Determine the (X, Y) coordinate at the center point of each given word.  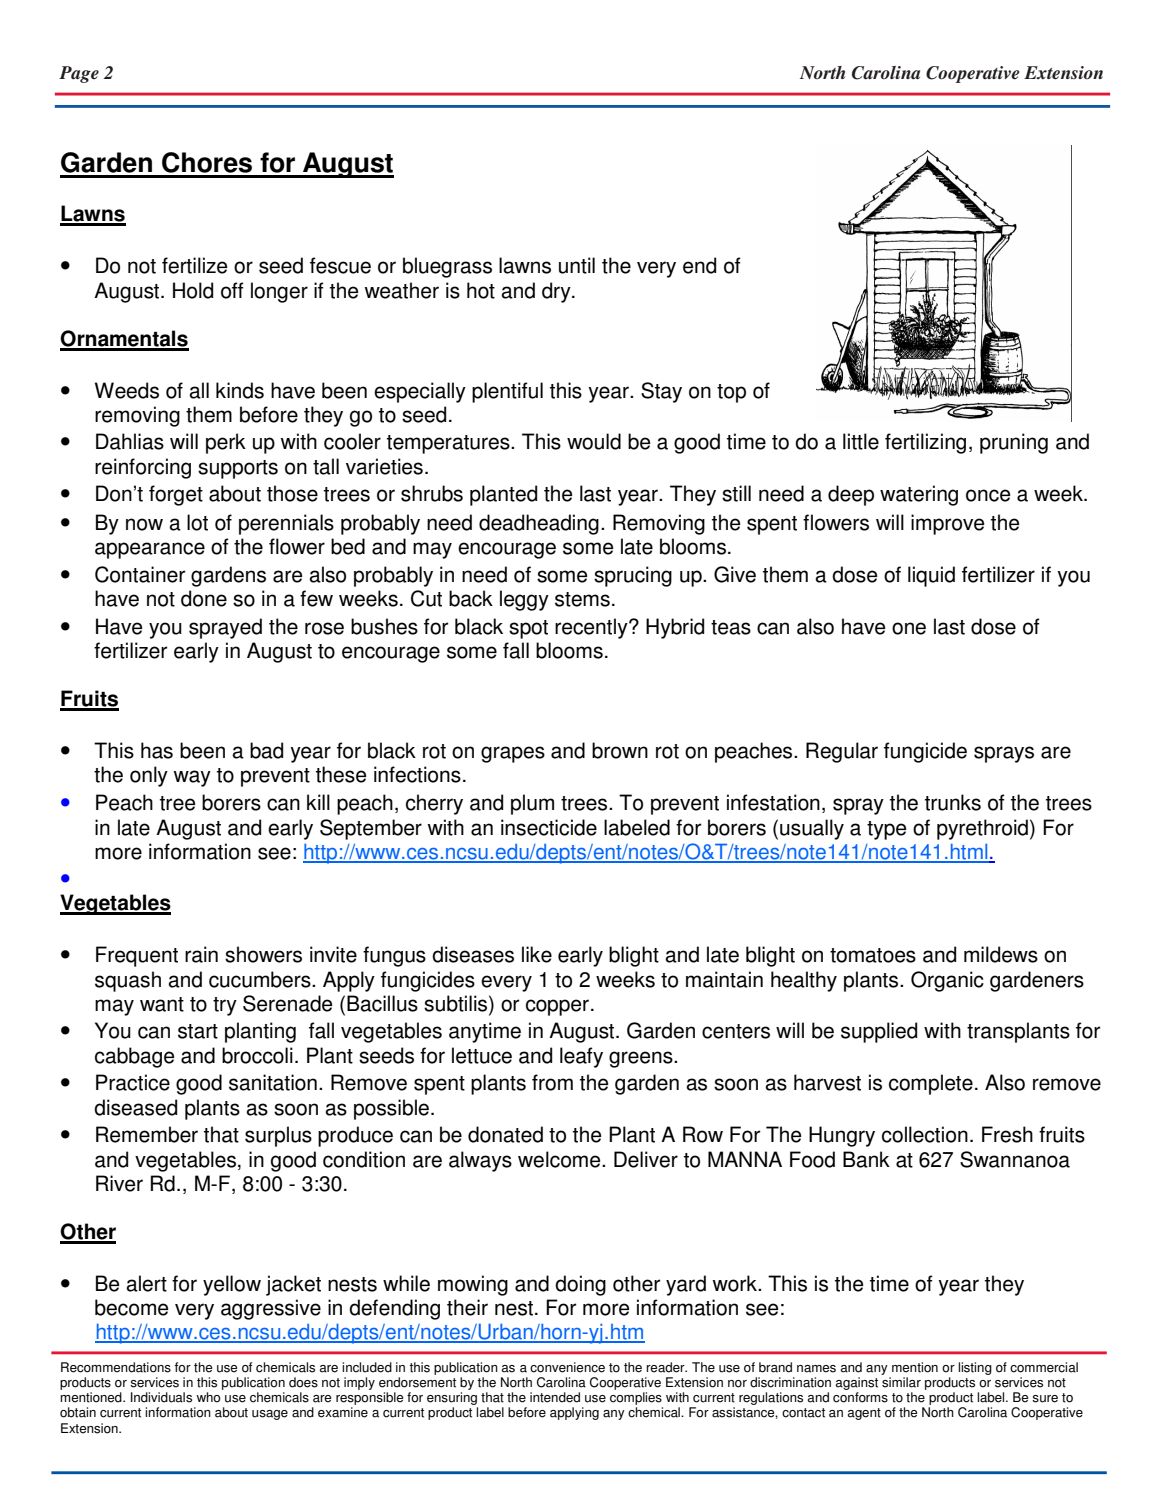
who (208, 1397)
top (731, 393)
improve (948, 524)
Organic (947, 981)
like (537, 954)
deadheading (539, 524)
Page (79, 74)
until (577, 265)
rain (201, 954)
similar (901, 1382)
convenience (567, 1367)
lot (197, 522)
